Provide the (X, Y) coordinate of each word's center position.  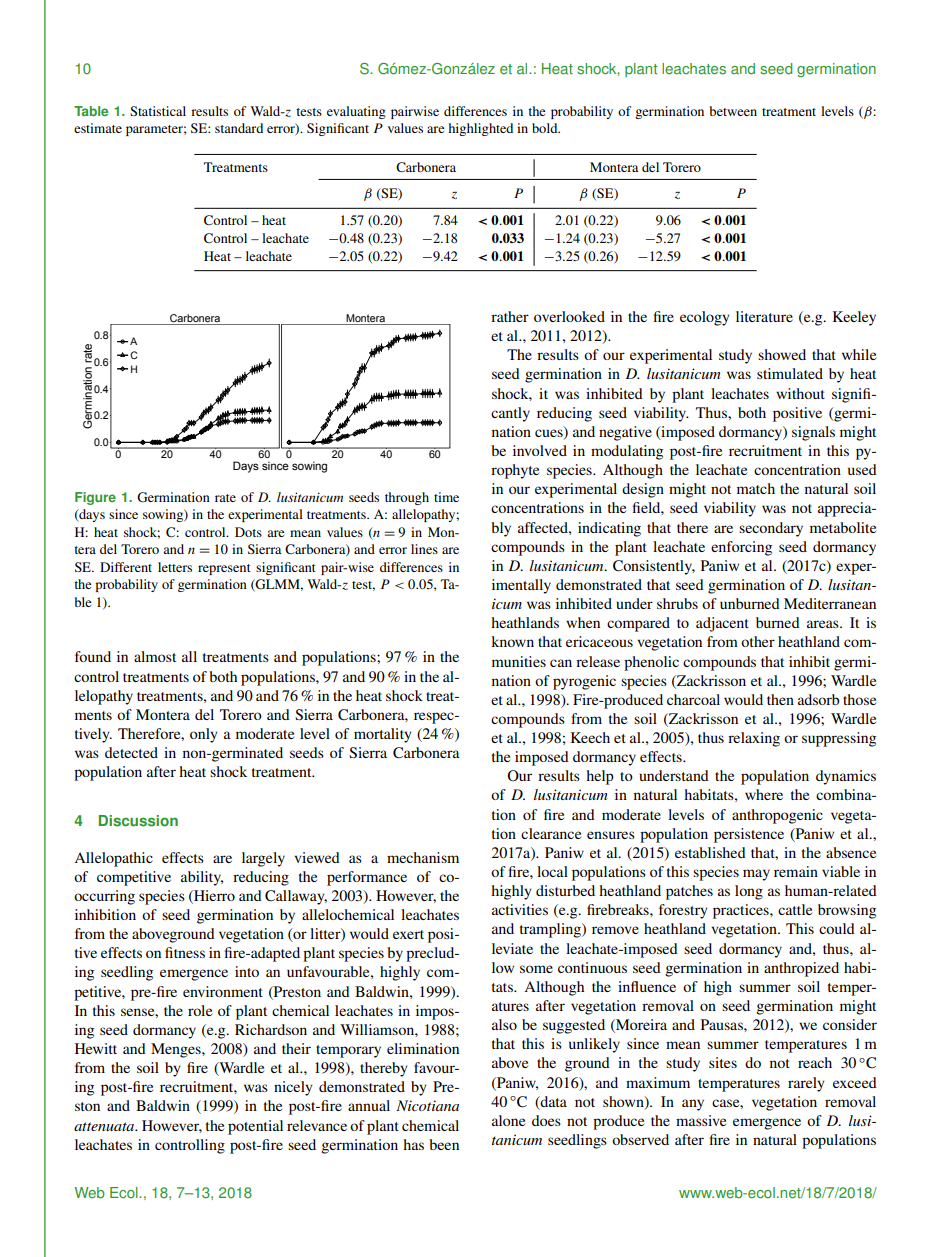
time (446, 497)
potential (255, 1127)
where (764, 794)
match (756, 488)
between (733, 111)
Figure (95, 498)
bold (546, 128)
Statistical (158, 111)
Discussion (138, 821)
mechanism (423, 857)
